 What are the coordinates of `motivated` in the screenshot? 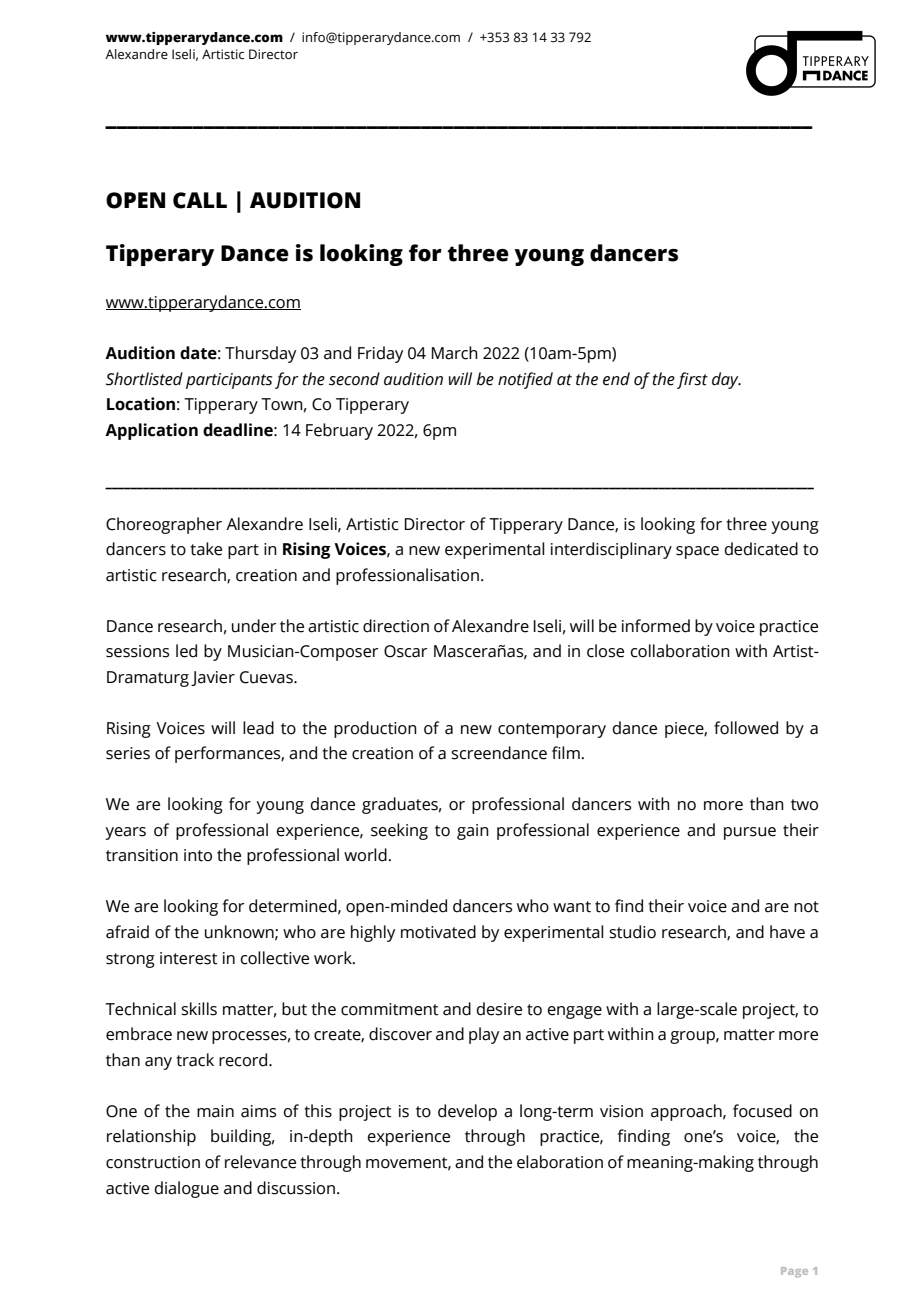 It's located at (438, 932).
